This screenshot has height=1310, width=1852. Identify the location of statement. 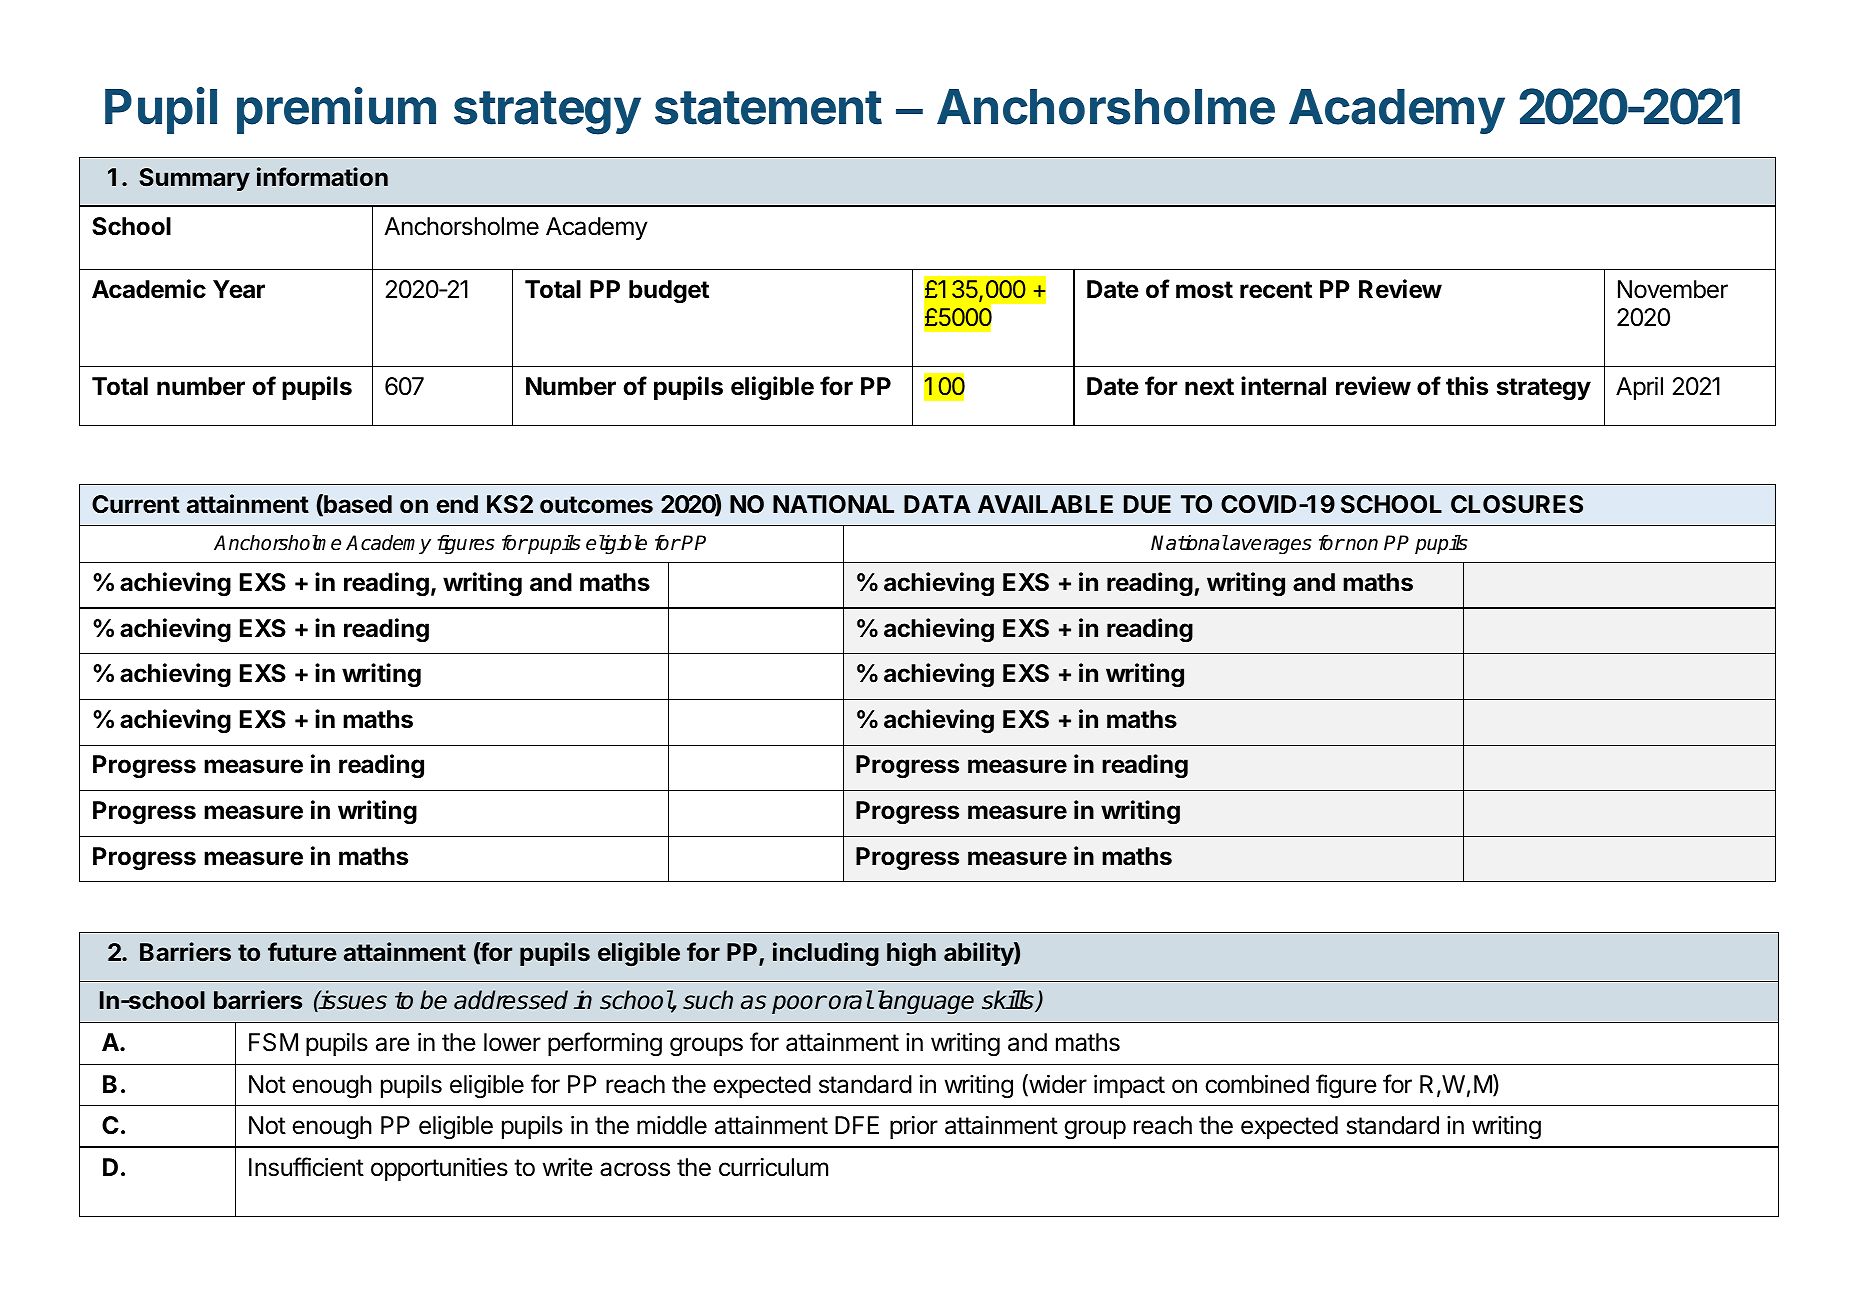
(768, 108).
